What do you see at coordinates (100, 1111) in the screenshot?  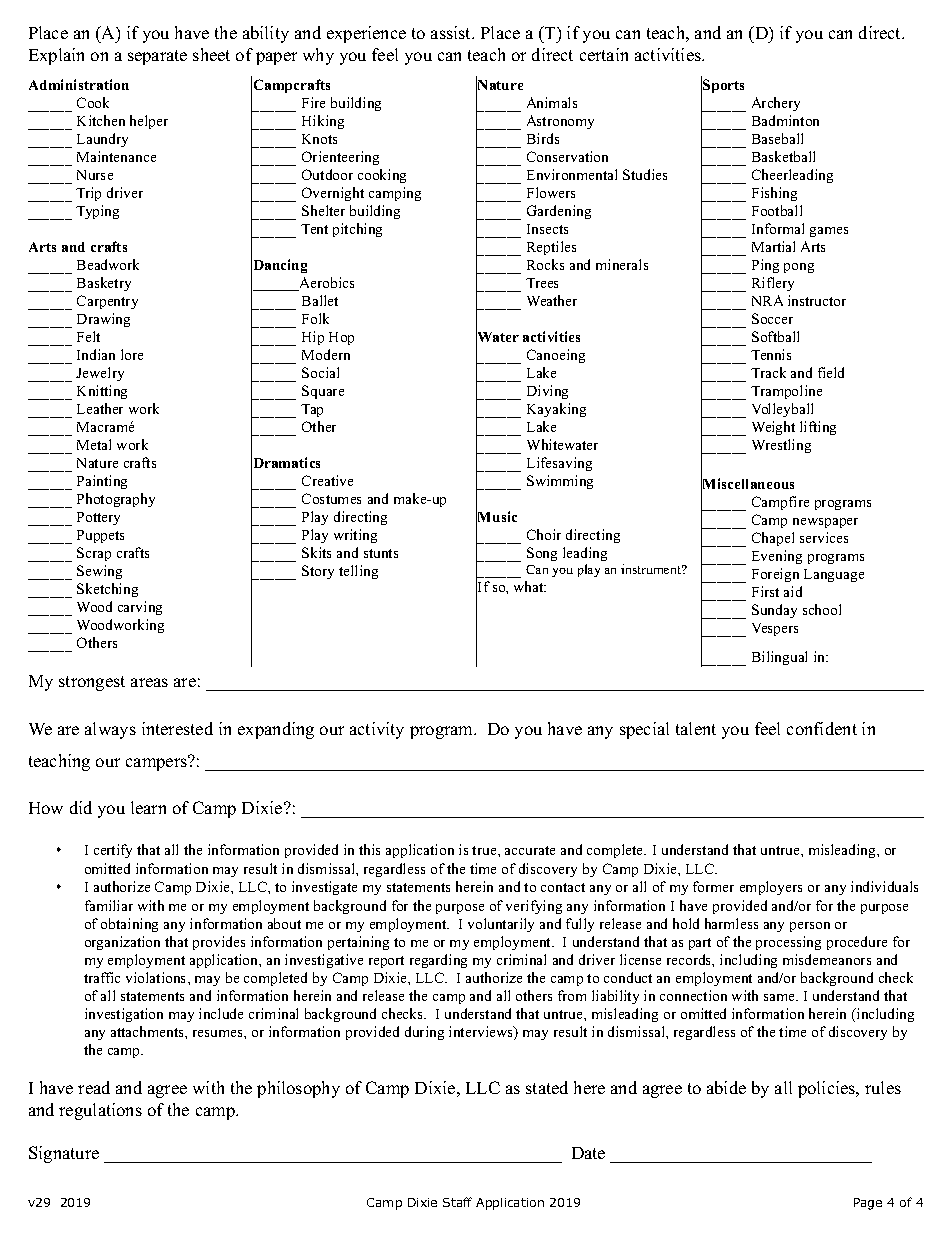 I see `regulations` at bounding box center [100, 1111].
